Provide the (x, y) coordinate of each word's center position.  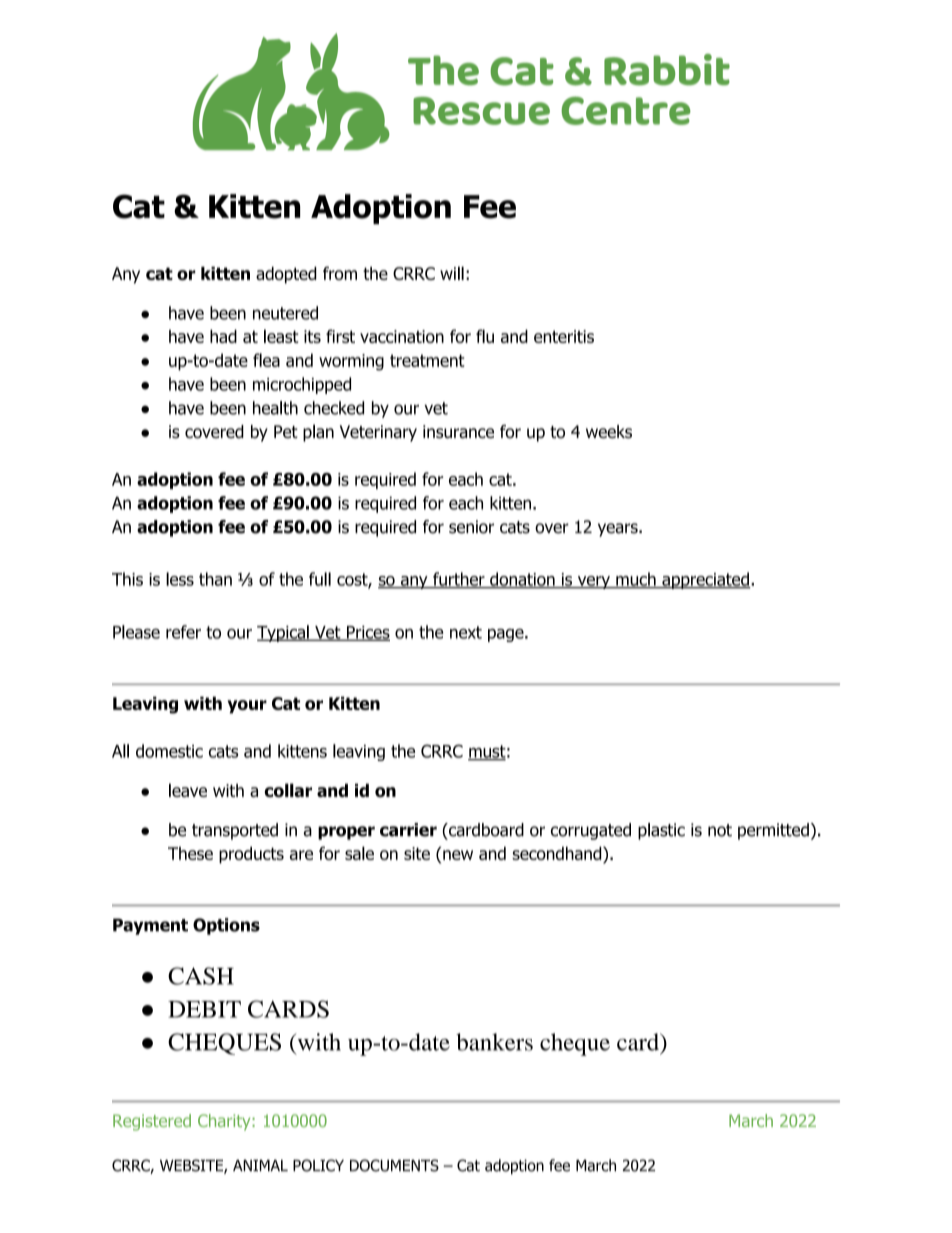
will (452, 273)
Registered (152, 1122)
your (247, 707)
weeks (609, 432)
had (223, 336)
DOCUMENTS (394, 1165)
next (466, 632)
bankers (494, 1042)
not (720, 830)
